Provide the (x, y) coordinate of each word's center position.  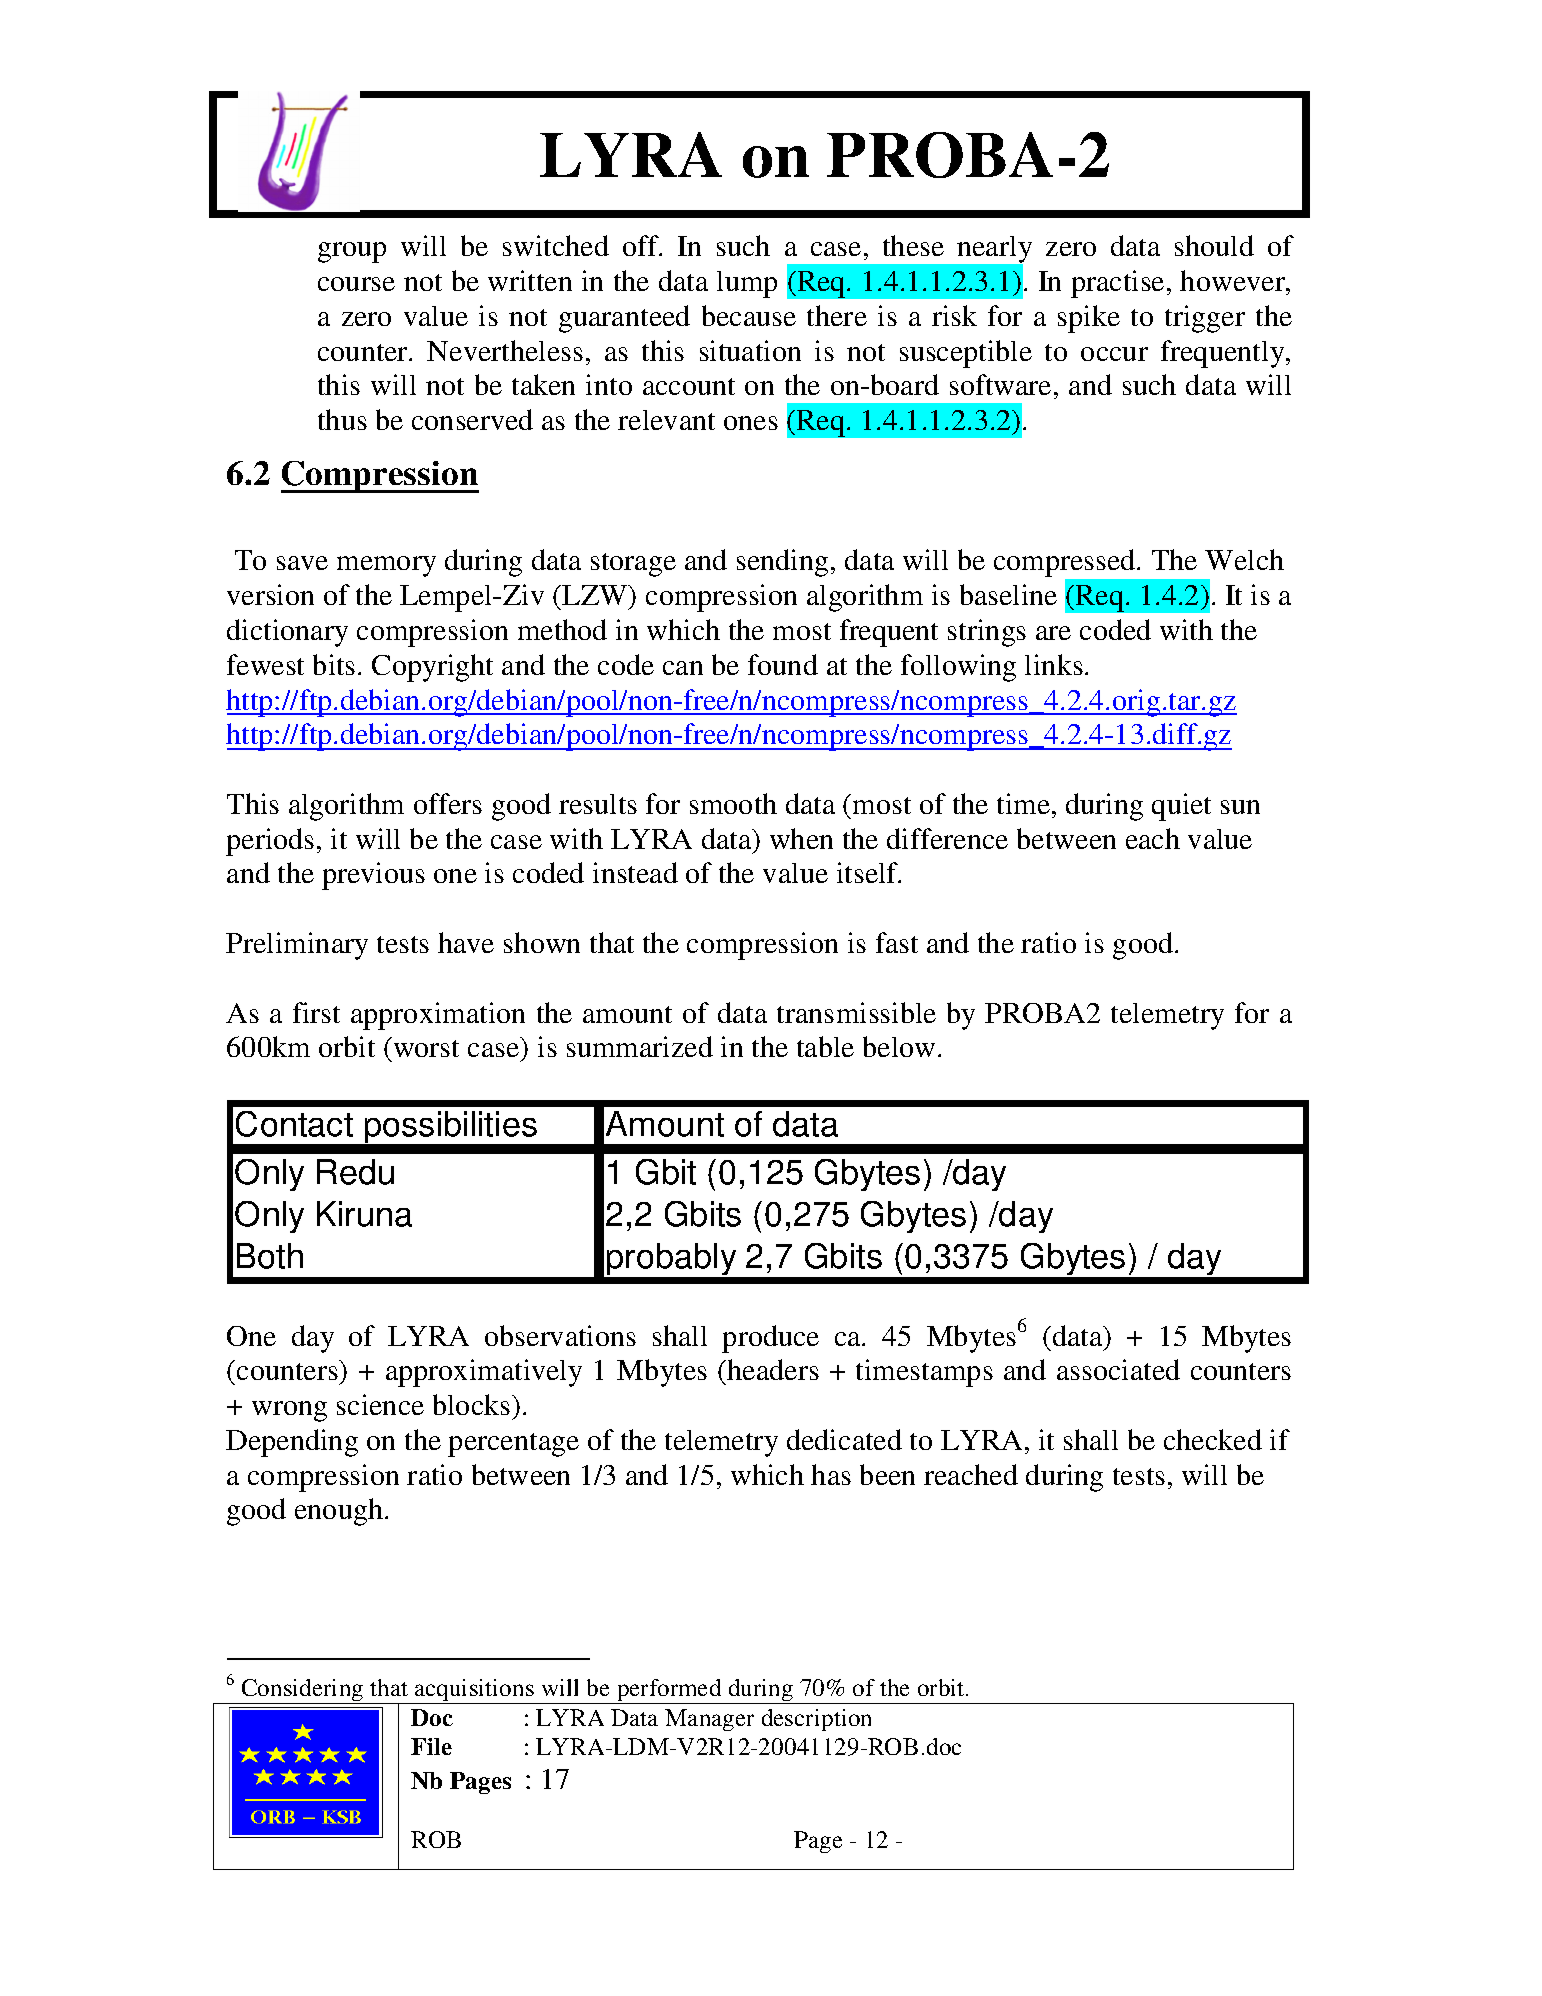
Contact (294, 1124)
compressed (1066, 564)
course (356, 284)
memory (386, 566)
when (801, 838)
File (431, 1746)
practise (1117, 284)
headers (772, 1369)
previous (373, 876)
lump (747, 284)
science (380, 1404)
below (899, 1046)
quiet (1181, 807)
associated (1118, 1369)
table (825, 1046)
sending (782, 563)
